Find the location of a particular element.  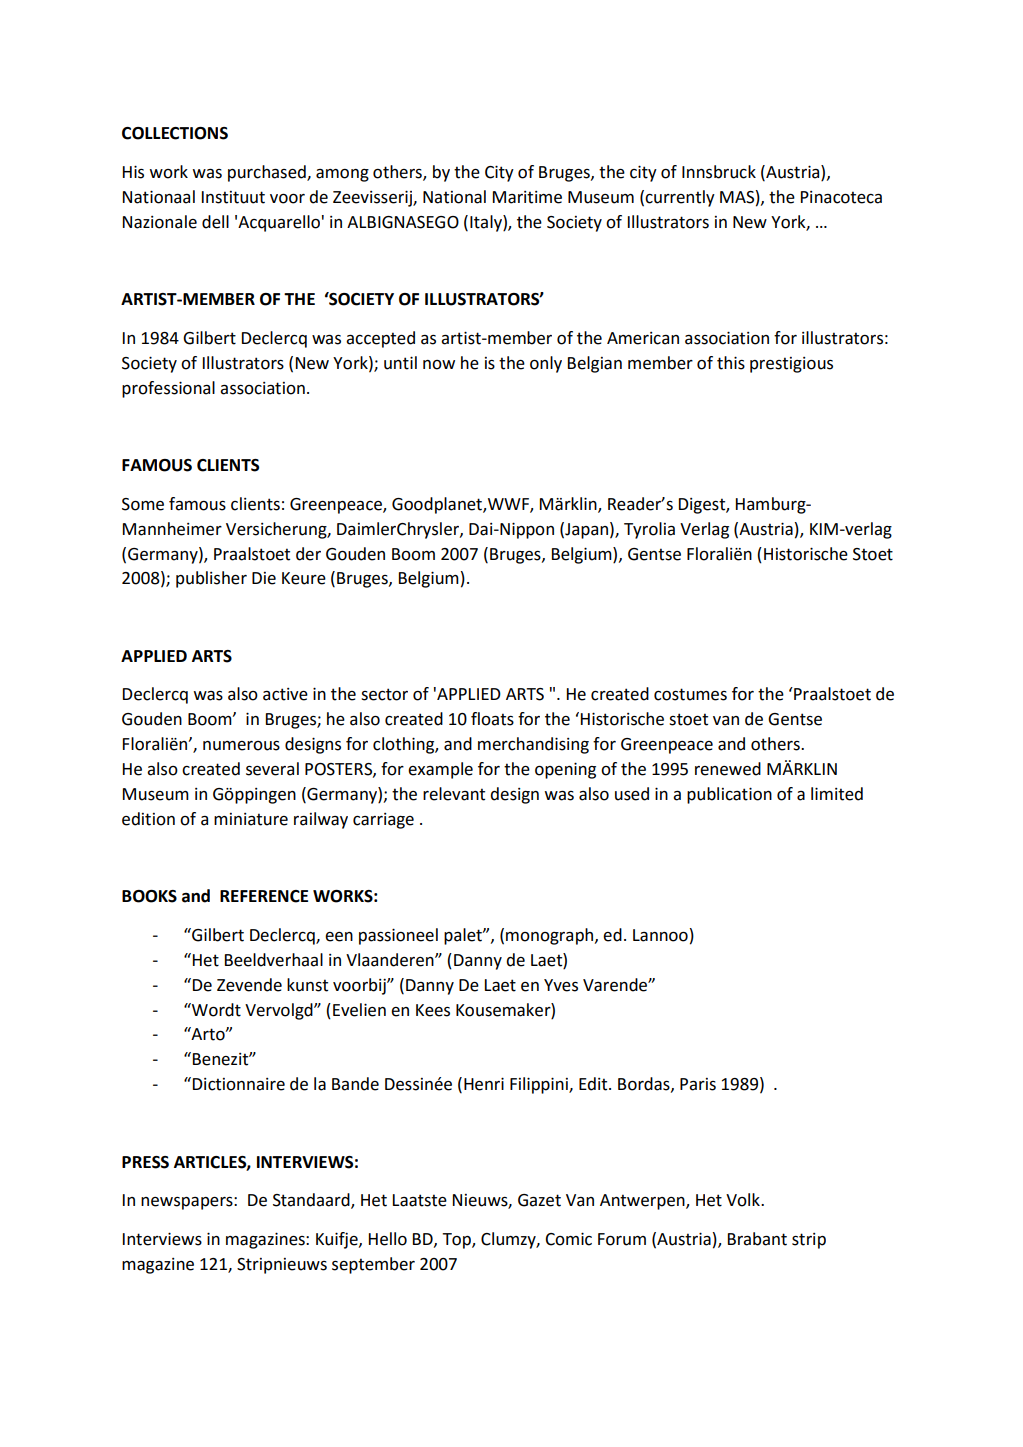

professional is located at coordinates (168, 389).
